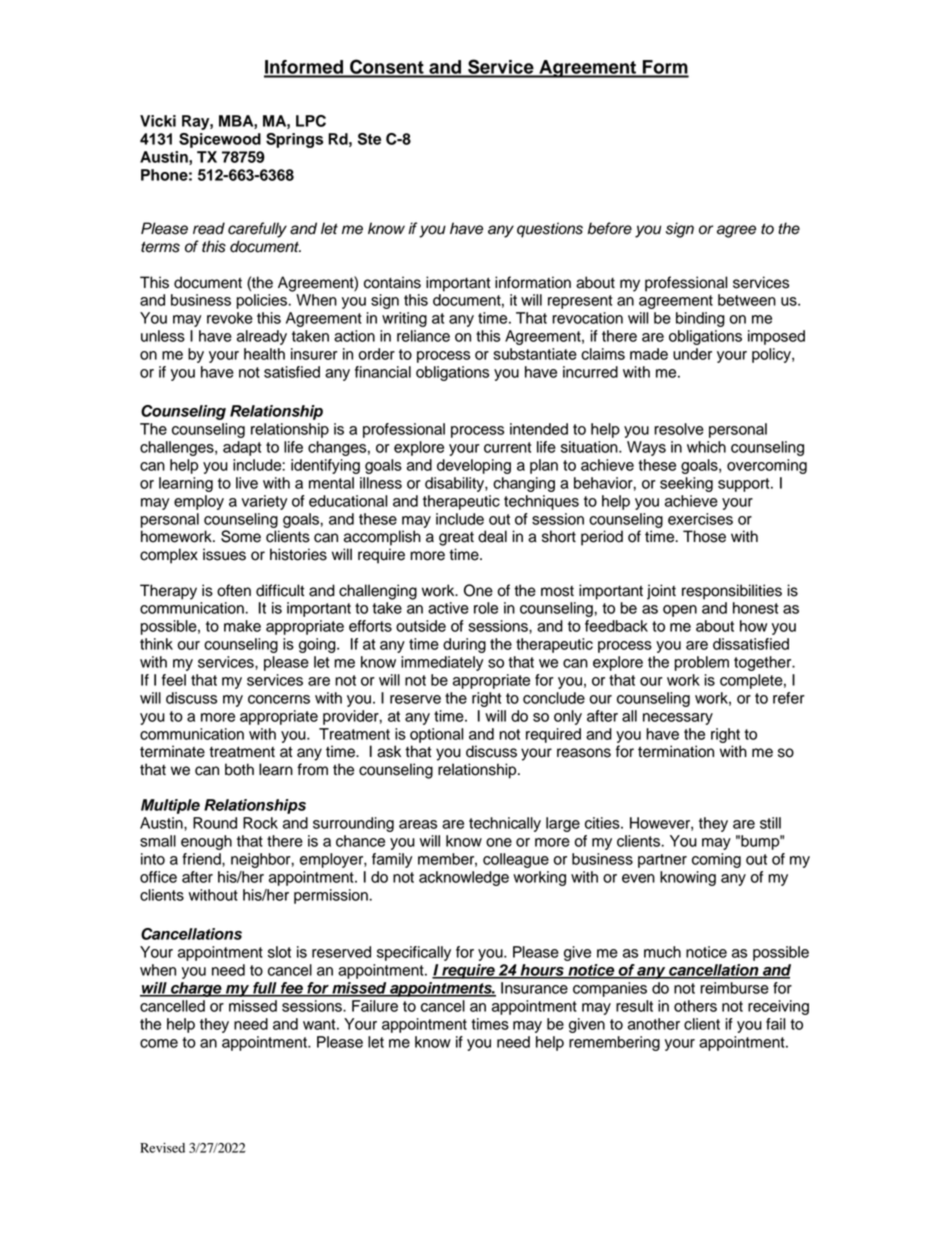 The width and height of the screenshot is (952, 1233). Describe the element at coordinates (534, 988) in the screenshot. I see `Insurance` at that location.
